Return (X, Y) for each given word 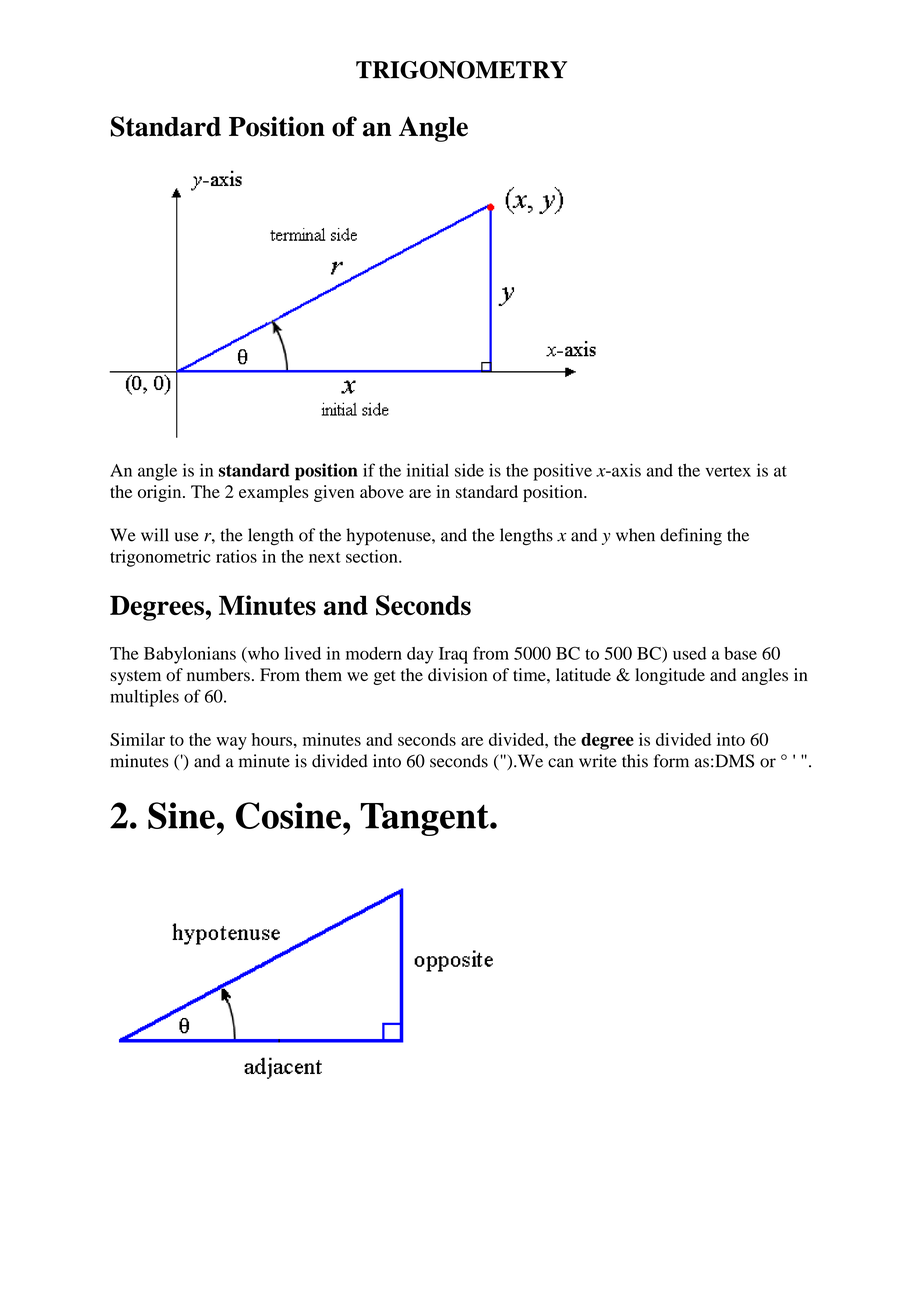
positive (562, 472)
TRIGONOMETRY (461, 70)
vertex (728, 471)
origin (161, 493)
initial (428, 470)
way (231, 743)
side (469, 470)
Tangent (426, 819)
